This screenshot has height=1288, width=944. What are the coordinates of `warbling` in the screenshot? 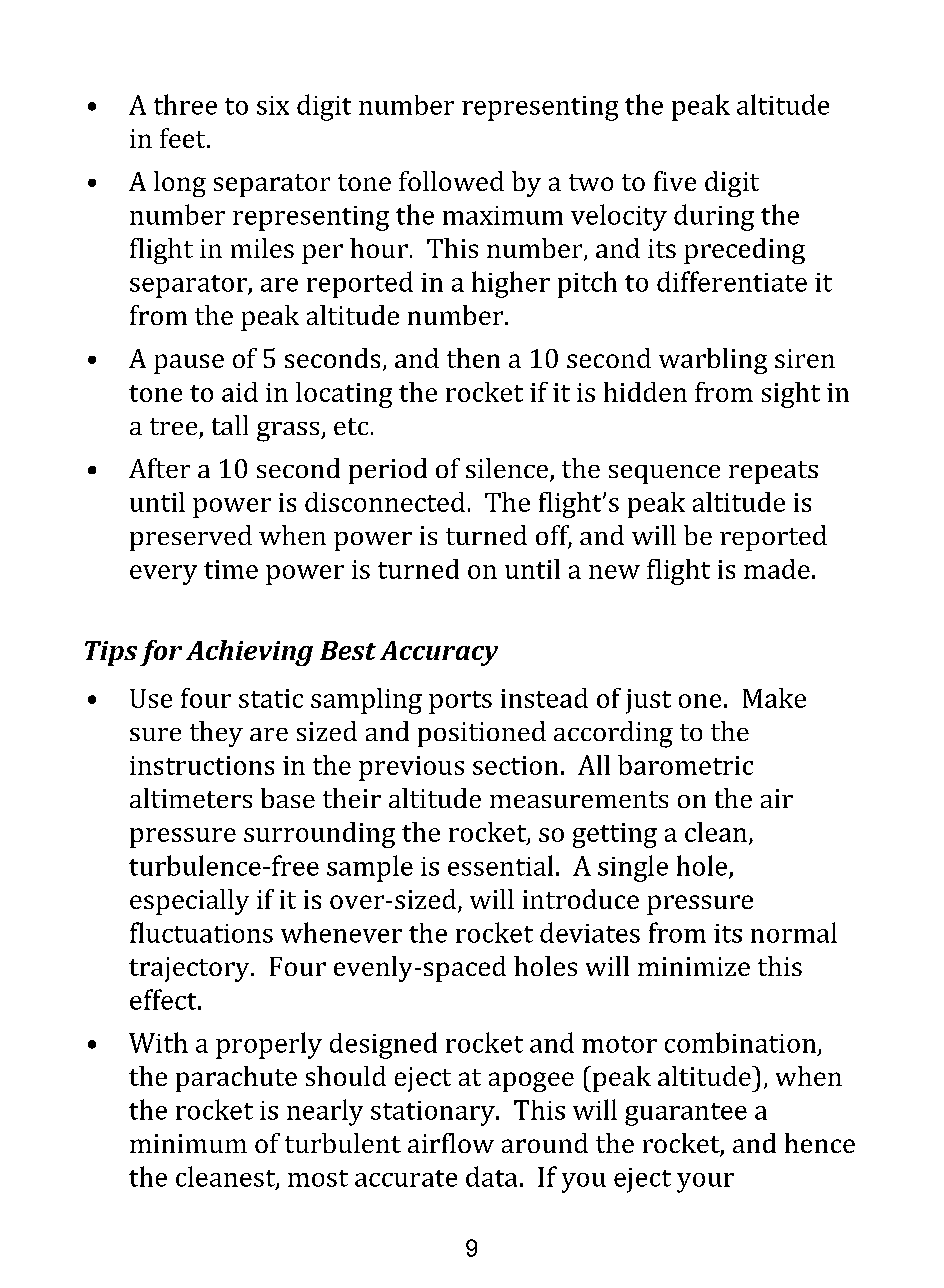 It's located at (713, 361).
